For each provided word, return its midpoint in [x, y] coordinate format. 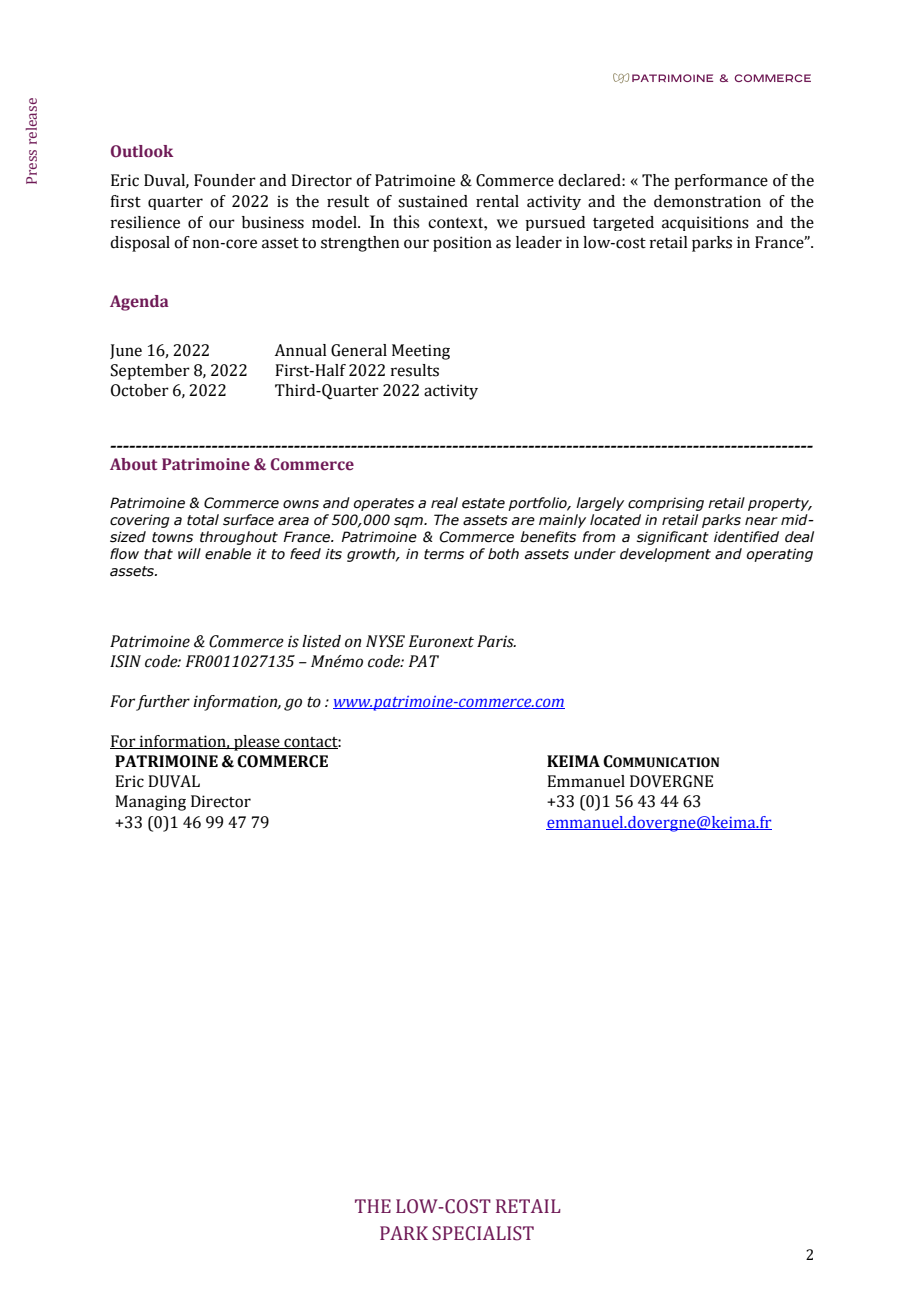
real [444, 503]
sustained [433, 201]
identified [746, 537]
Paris [496, 641]
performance [721, 182]
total [203, 520]
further [163, 703]
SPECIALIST [483, 1233]
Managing [150, 803]
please [257, 743]
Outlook [142, 151]
